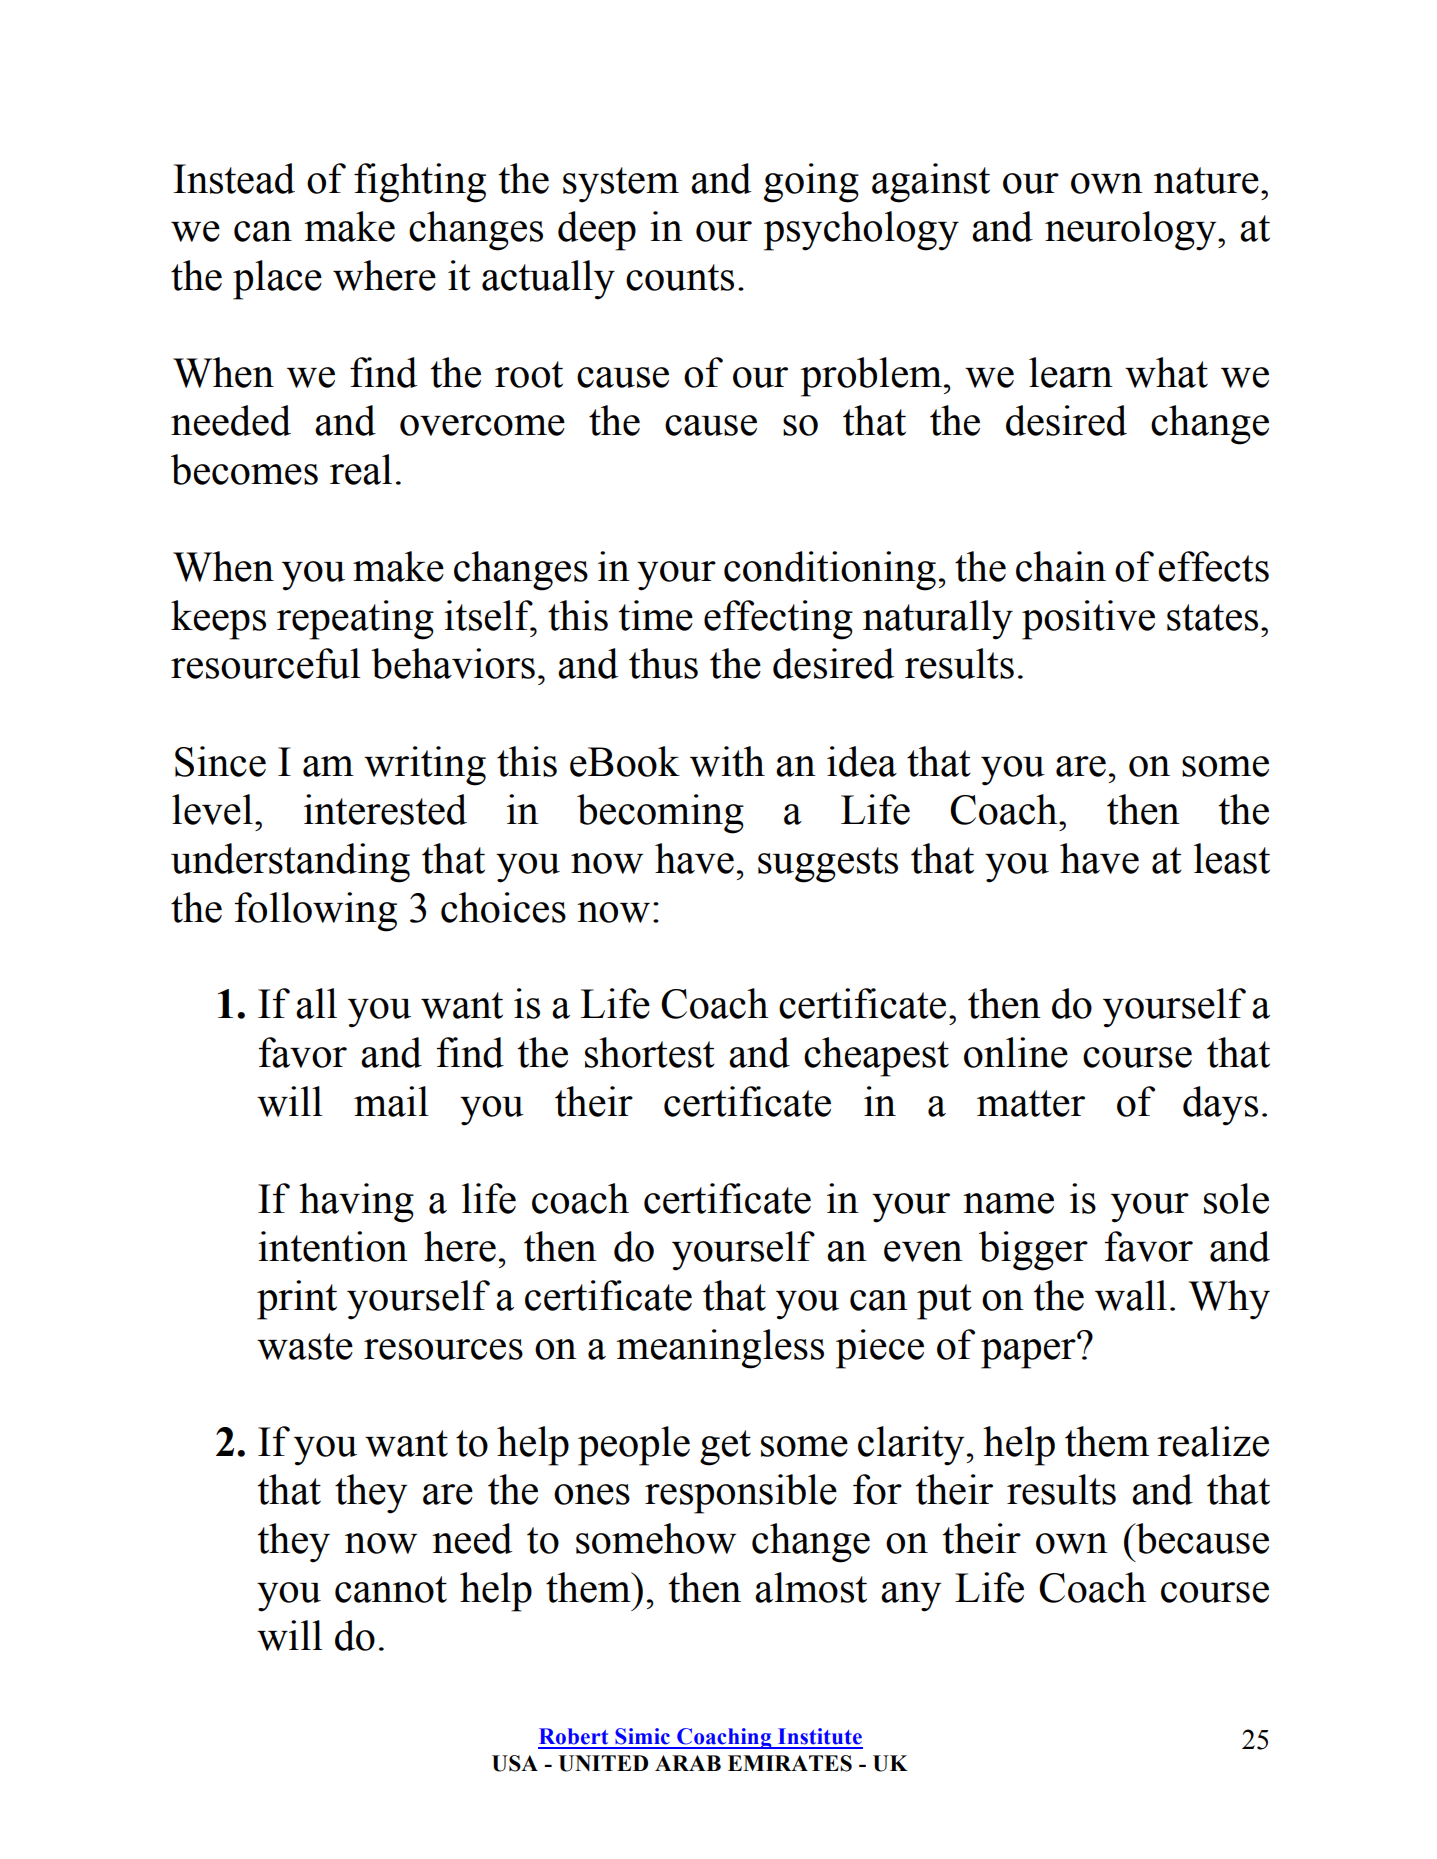 Image resolution: width=1437 pixels, height=1859 pixels. I want to click on ARAB, so click(688, 1763).
